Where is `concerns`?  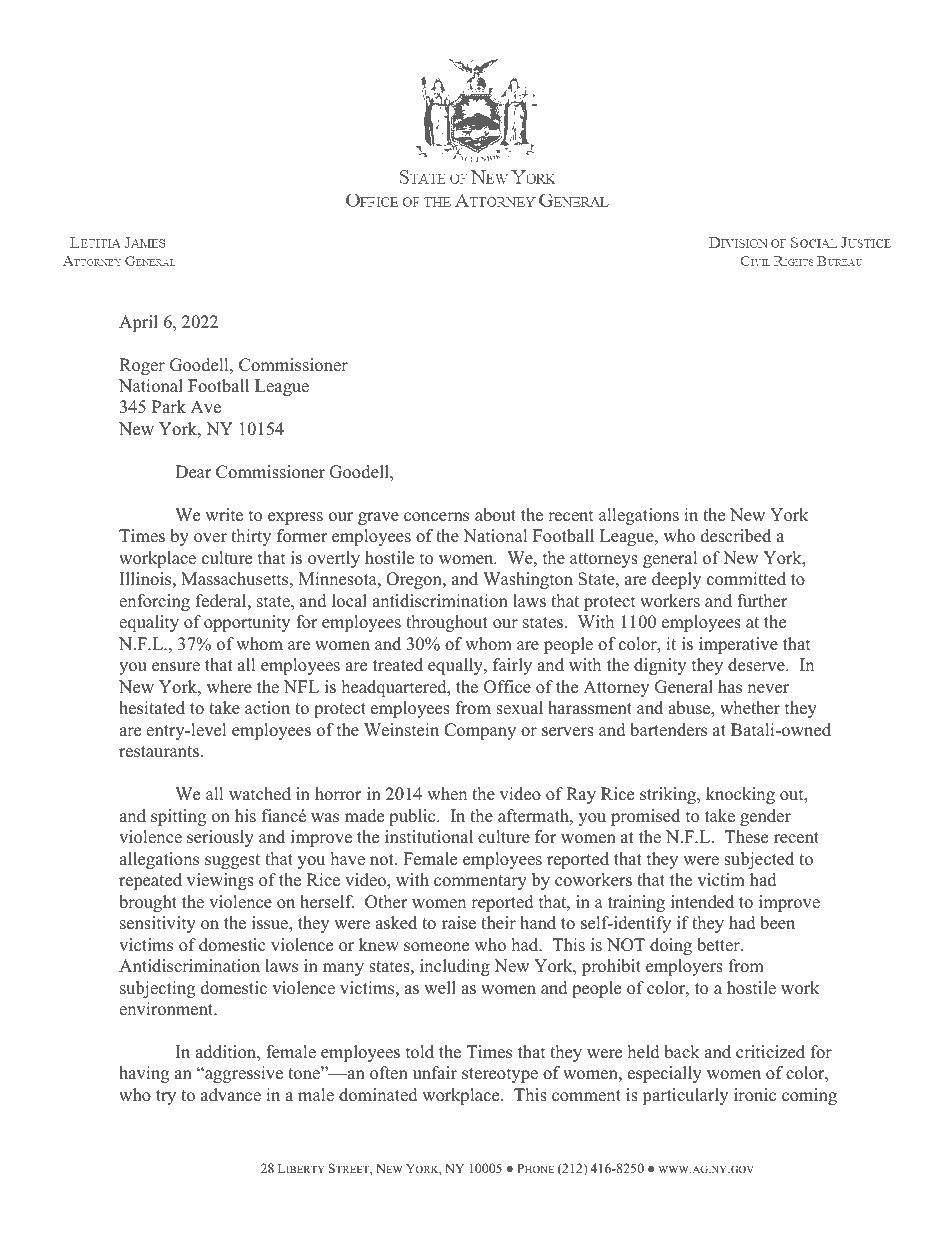 concerns is located at coordinates (436, 517).
